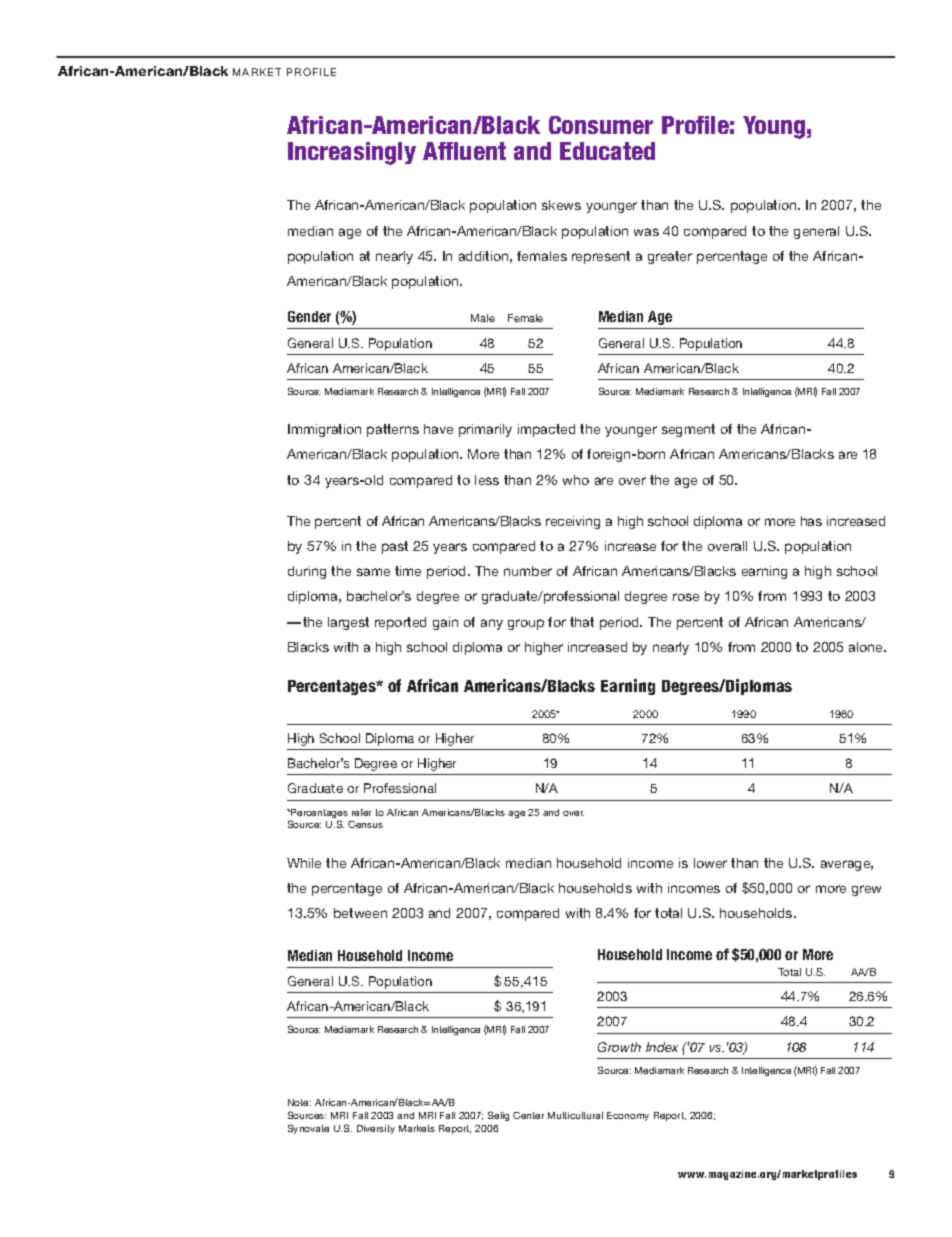 The height and width of the page is (1237, 952). I want to click on alone, so click(867, 647).
